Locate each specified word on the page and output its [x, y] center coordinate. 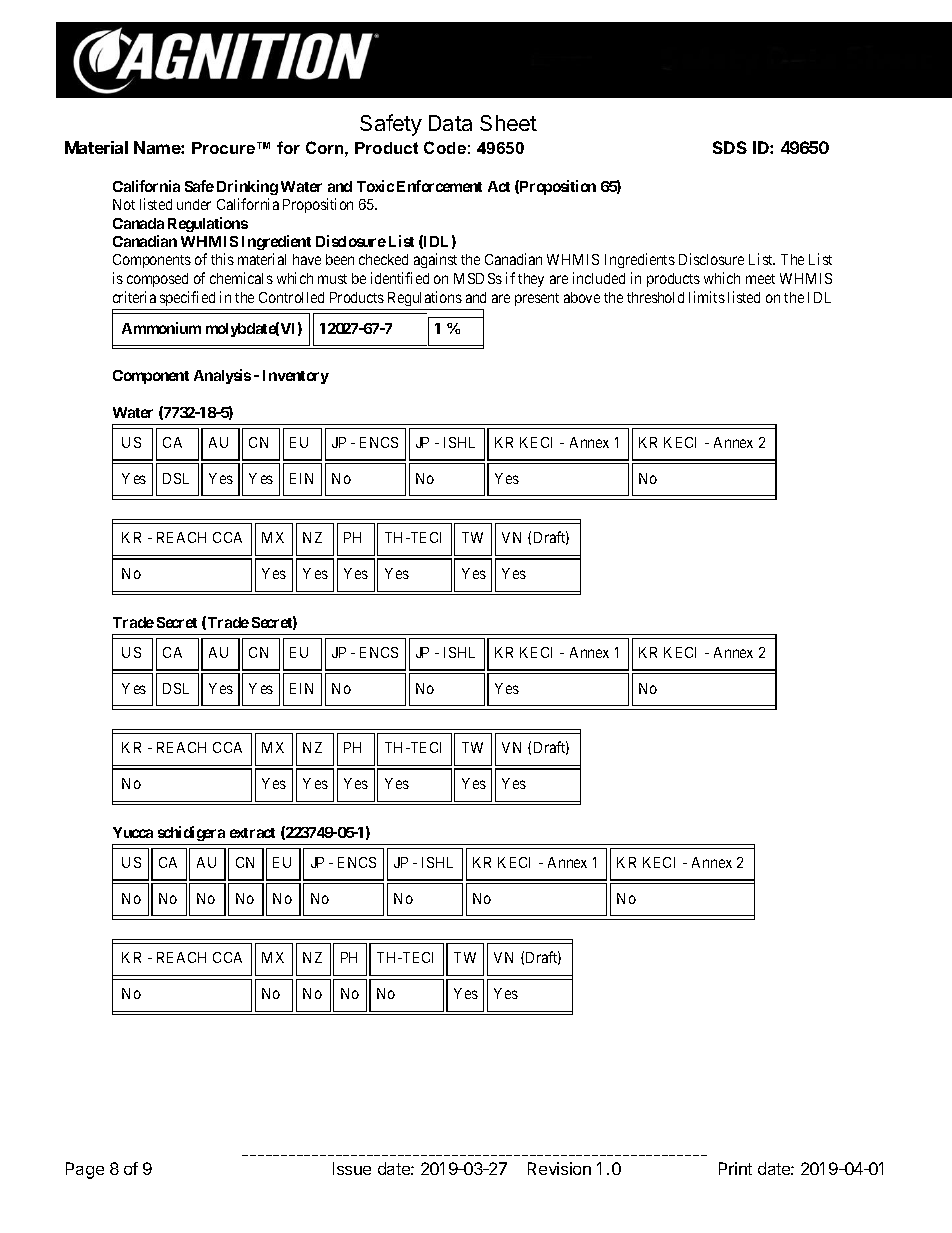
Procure [223, 148]
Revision [559, 1168]
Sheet [508, 123]
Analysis [222, 376]
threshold [655, 297]
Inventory [296, 377]
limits [707, 297]
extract [252, 833]
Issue [352, 1168]
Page [85, 1170]
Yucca [133, 832]
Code [445, 147]
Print [735, 1168]
